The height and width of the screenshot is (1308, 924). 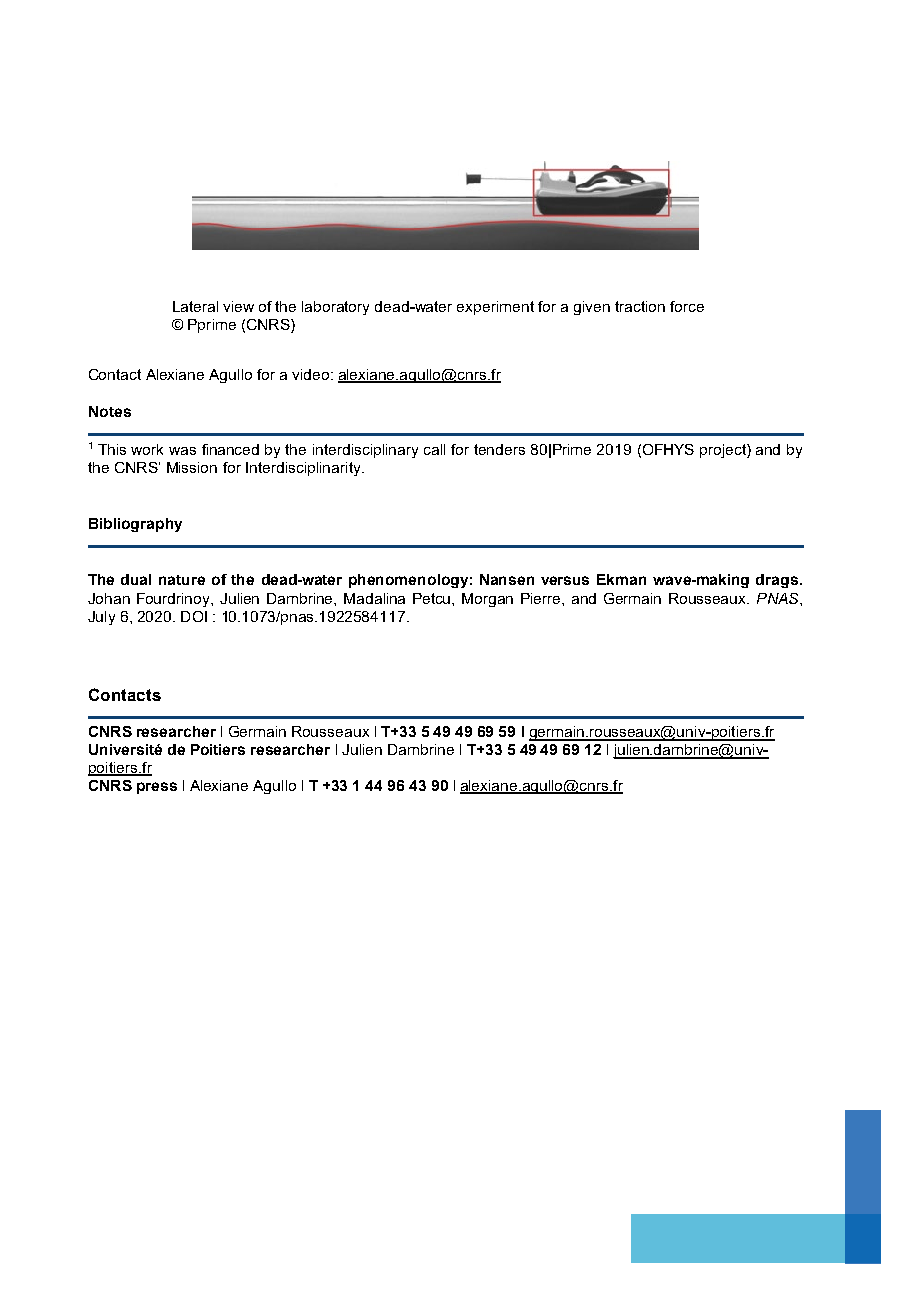 What do you see at coordinates (621, 579) in the screenshot?
I see `Ekman` at bounding box center [621, 579].
